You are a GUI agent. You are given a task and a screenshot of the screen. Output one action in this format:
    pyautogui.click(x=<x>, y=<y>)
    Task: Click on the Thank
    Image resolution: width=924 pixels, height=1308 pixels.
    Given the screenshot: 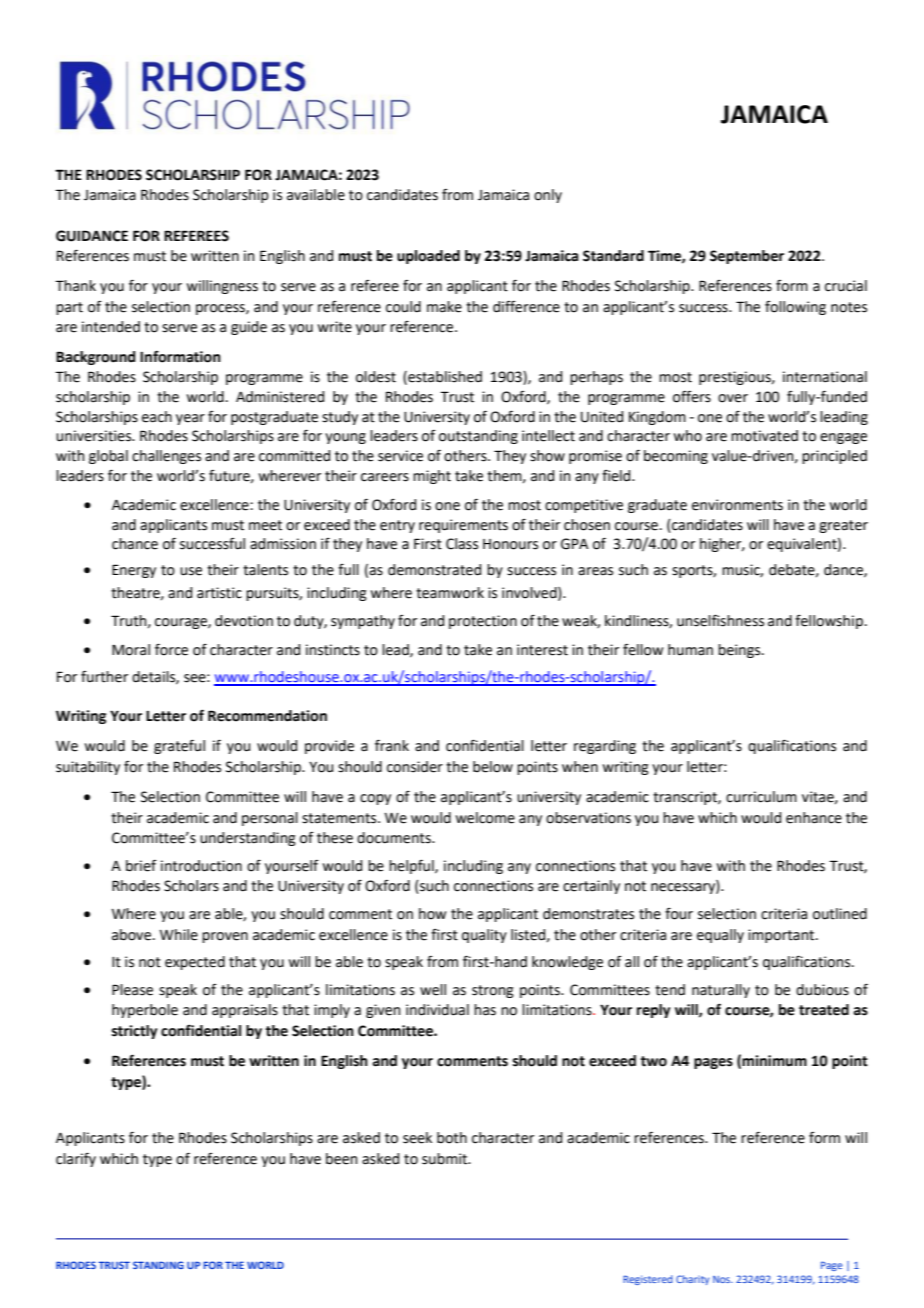 What is the action you would take?
    pyautogui.click(x=75, y=286)
